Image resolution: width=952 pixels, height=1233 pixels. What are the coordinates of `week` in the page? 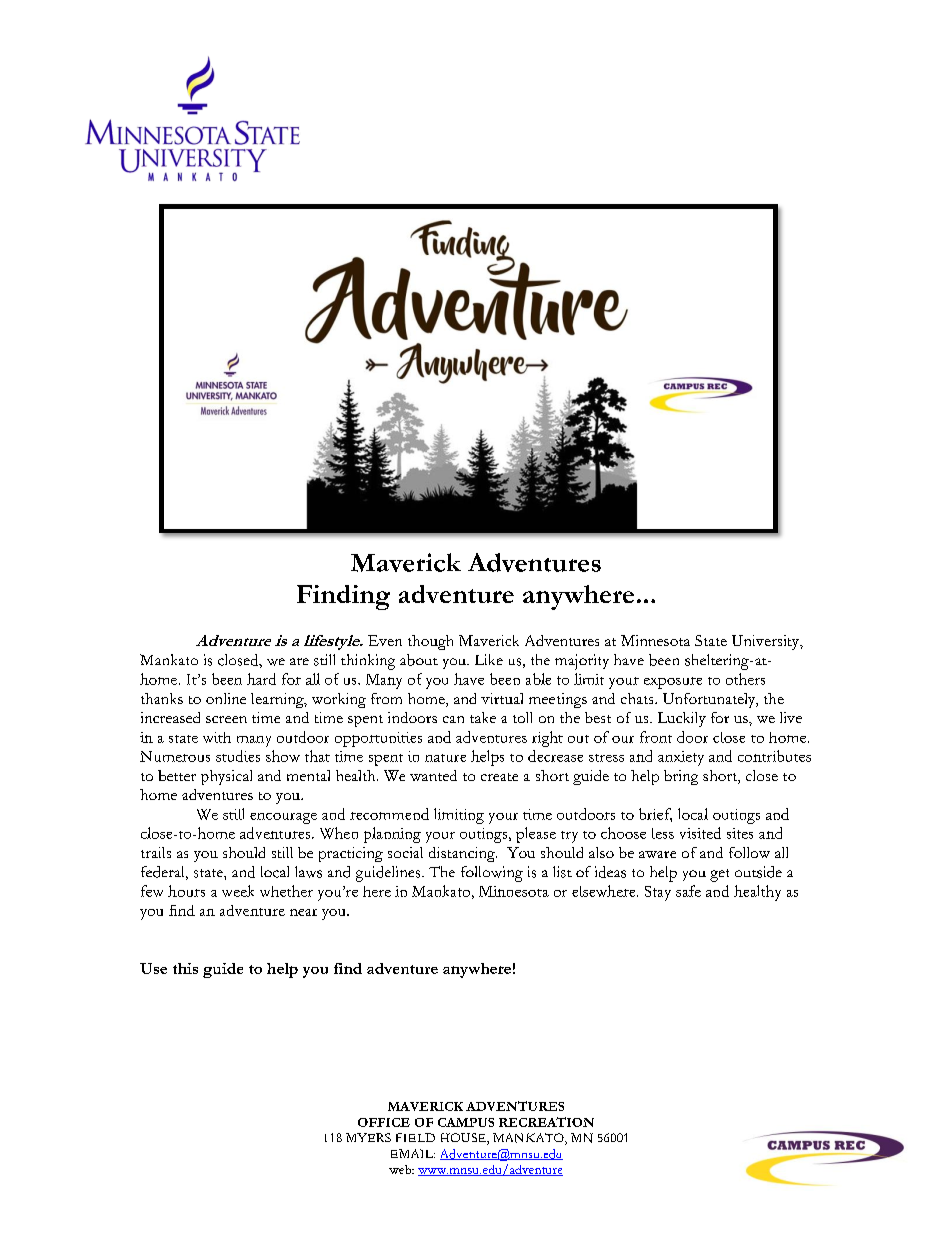 It's located at (238, 891).
